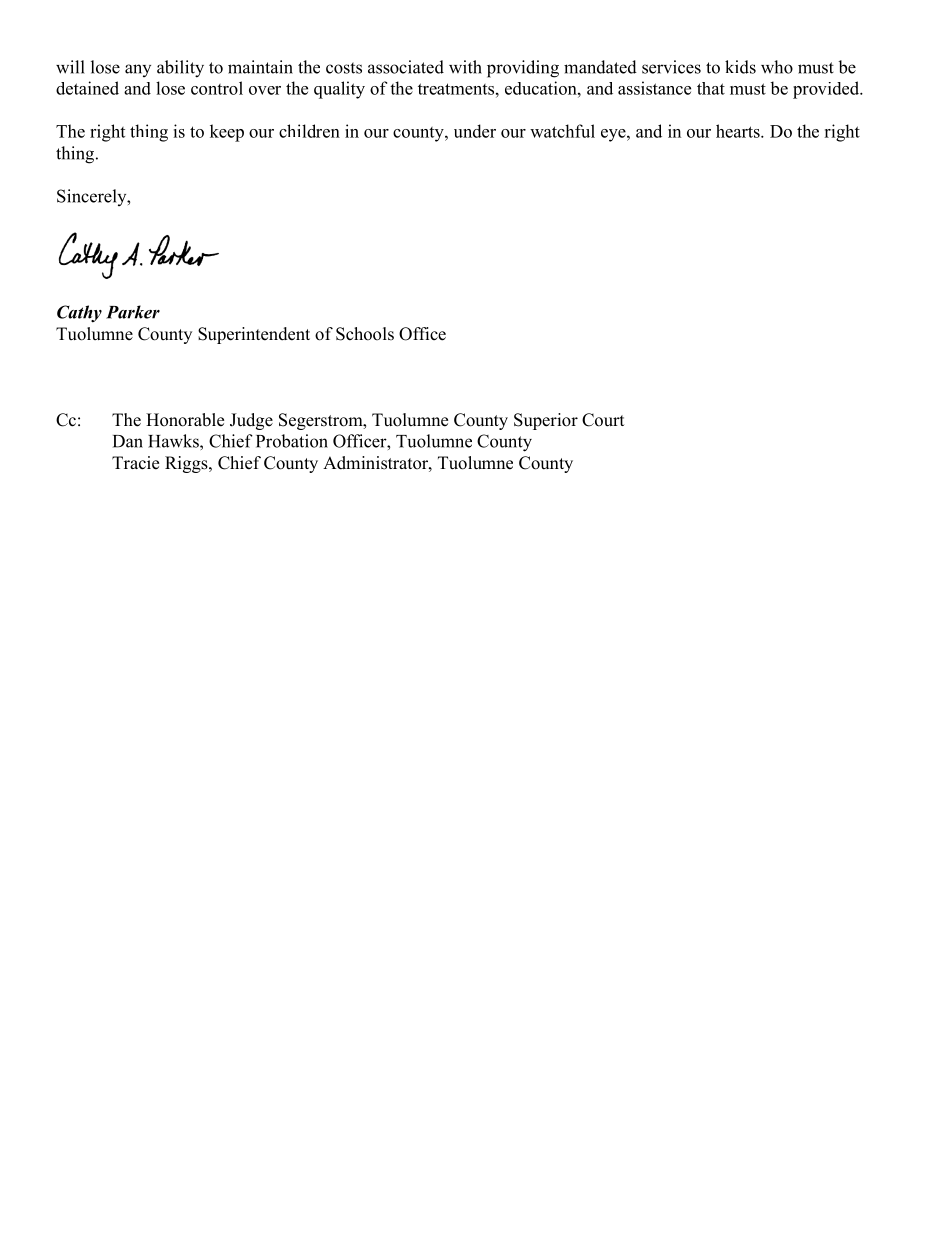  What do you see at coordinates (251, 421) in the page?
I see `Judge` at bounding box center [251, 421].
